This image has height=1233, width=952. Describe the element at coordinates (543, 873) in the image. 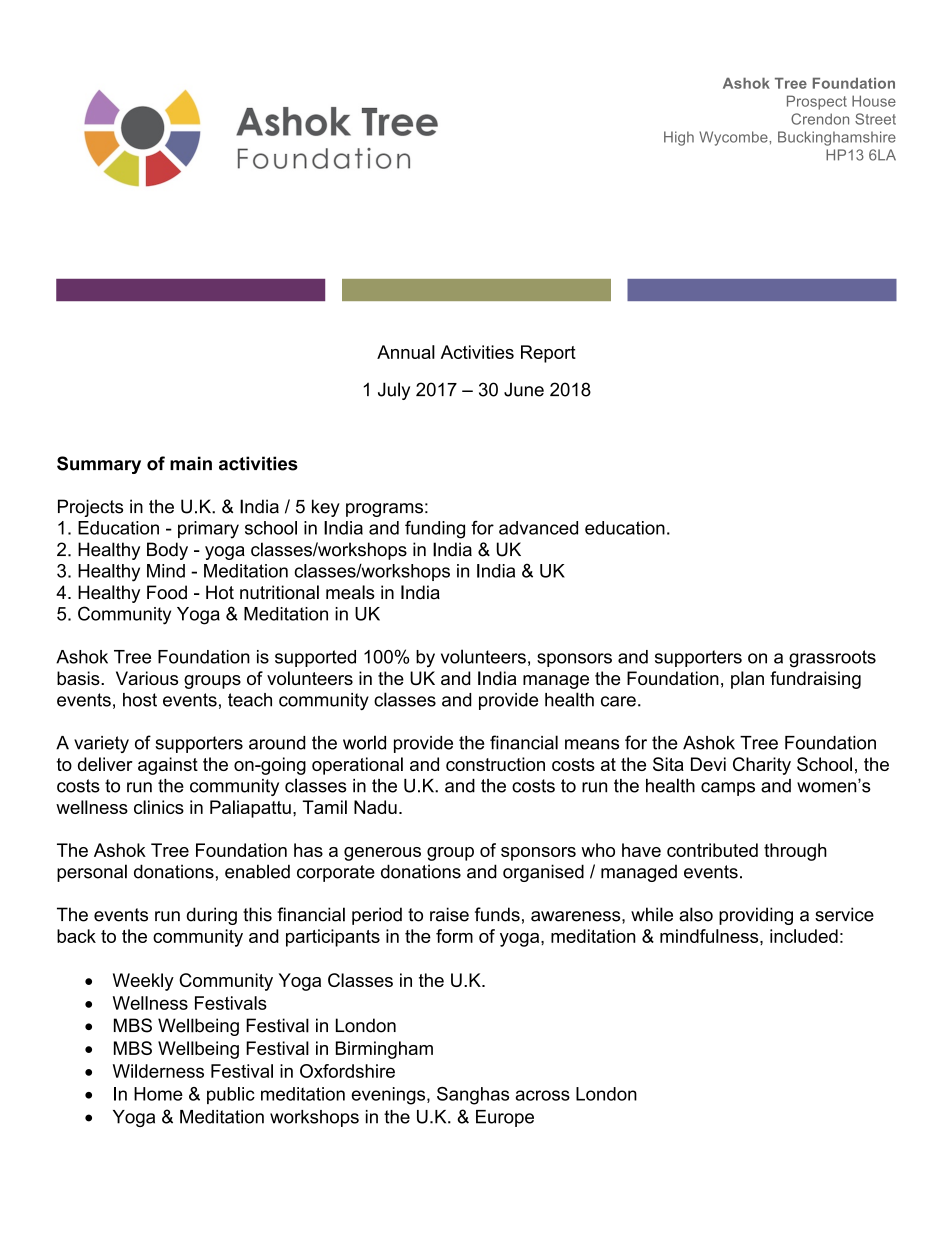

I see `organised` at that location.
